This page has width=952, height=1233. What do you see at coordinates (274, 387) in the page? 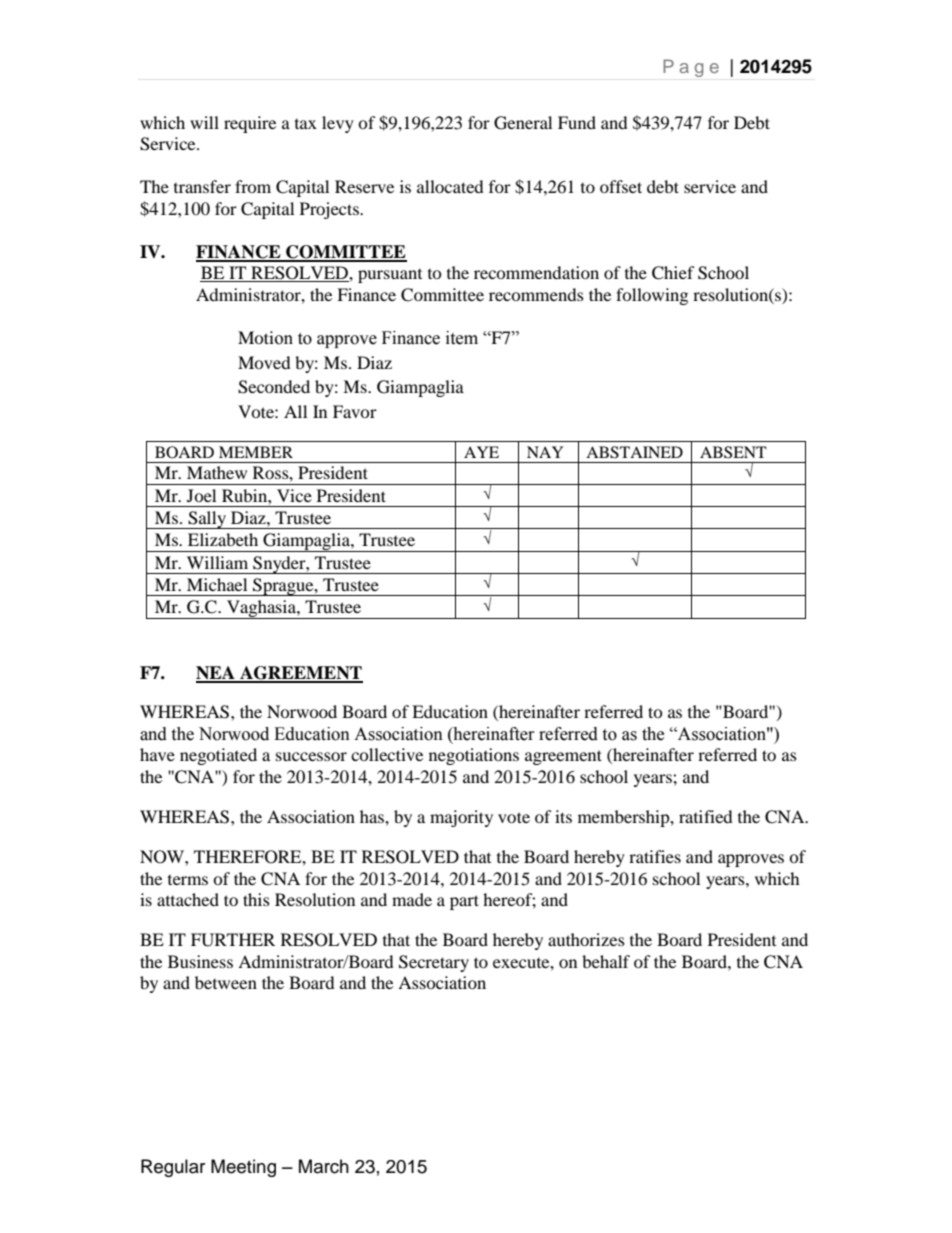
I see `Seconded` at bounding box center [274, 387].
